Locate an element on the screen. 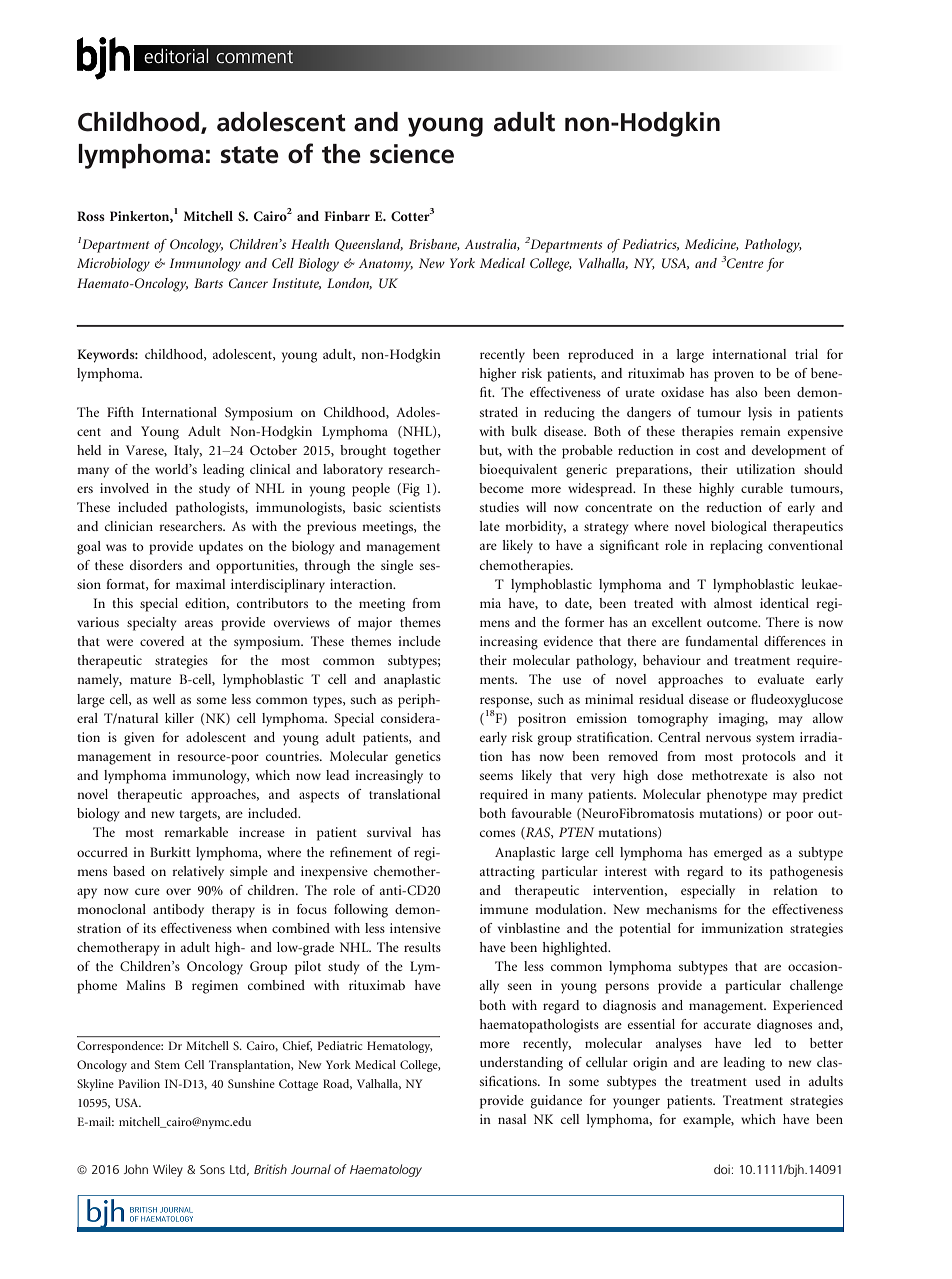 This screenshot has width=952, height=1279. biological is located at coordinates (739, 528).
